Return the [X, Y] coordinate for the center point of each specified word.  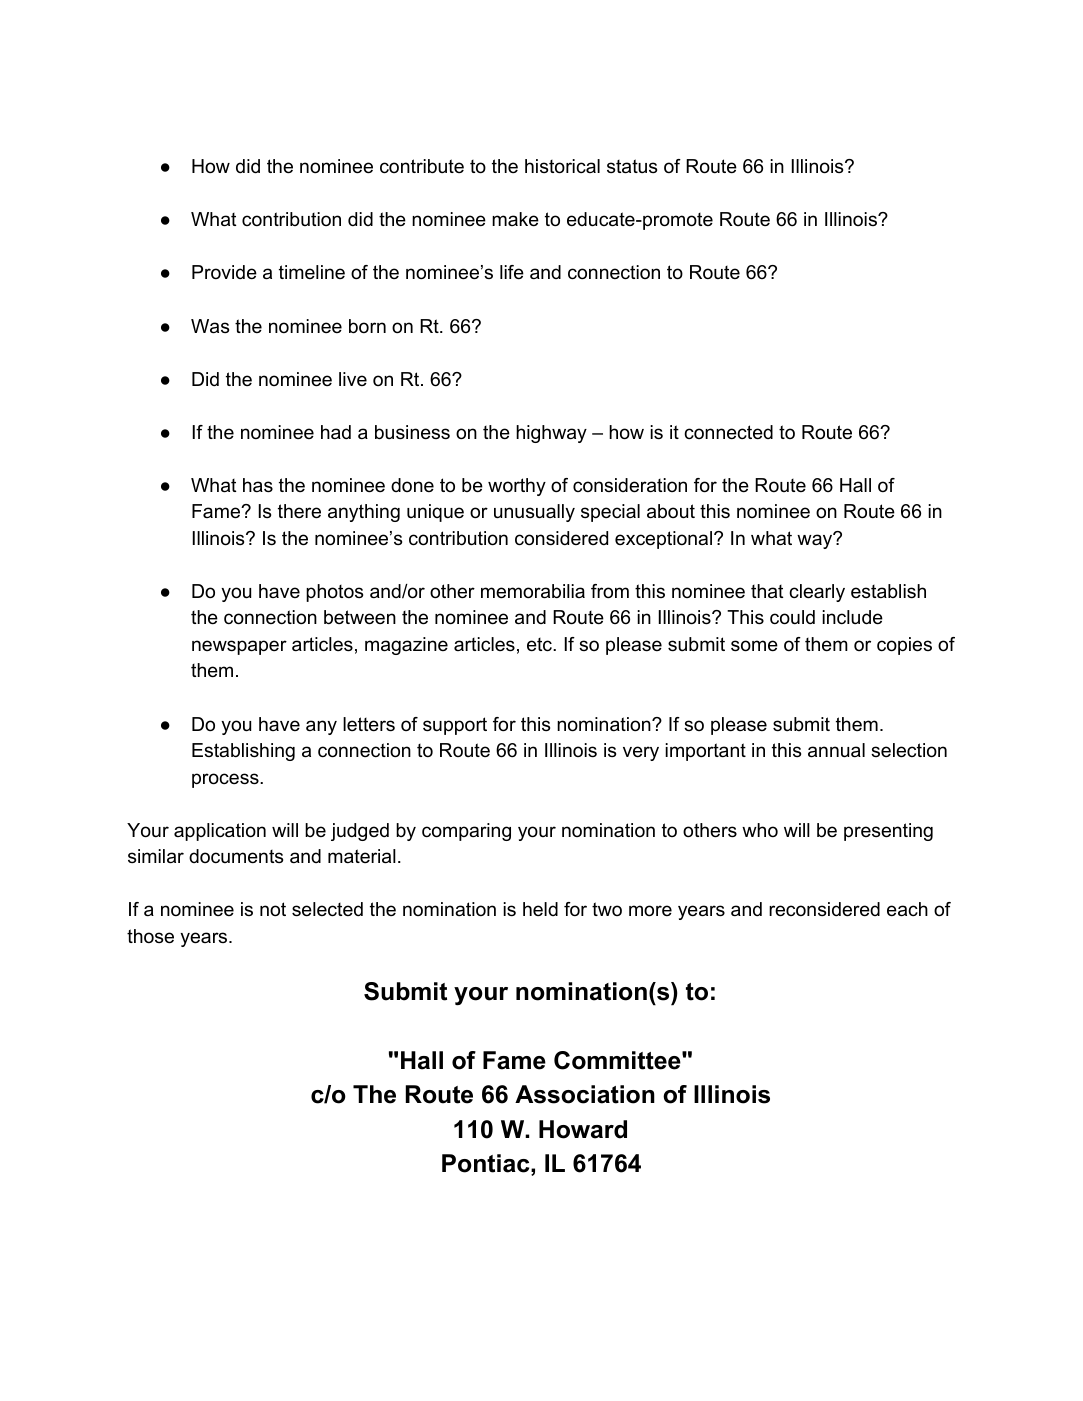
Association [585, 1094]
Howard [583, 1129]
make [515, 219]
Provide [224, 272]
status [632, 166]
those [150, 936]
